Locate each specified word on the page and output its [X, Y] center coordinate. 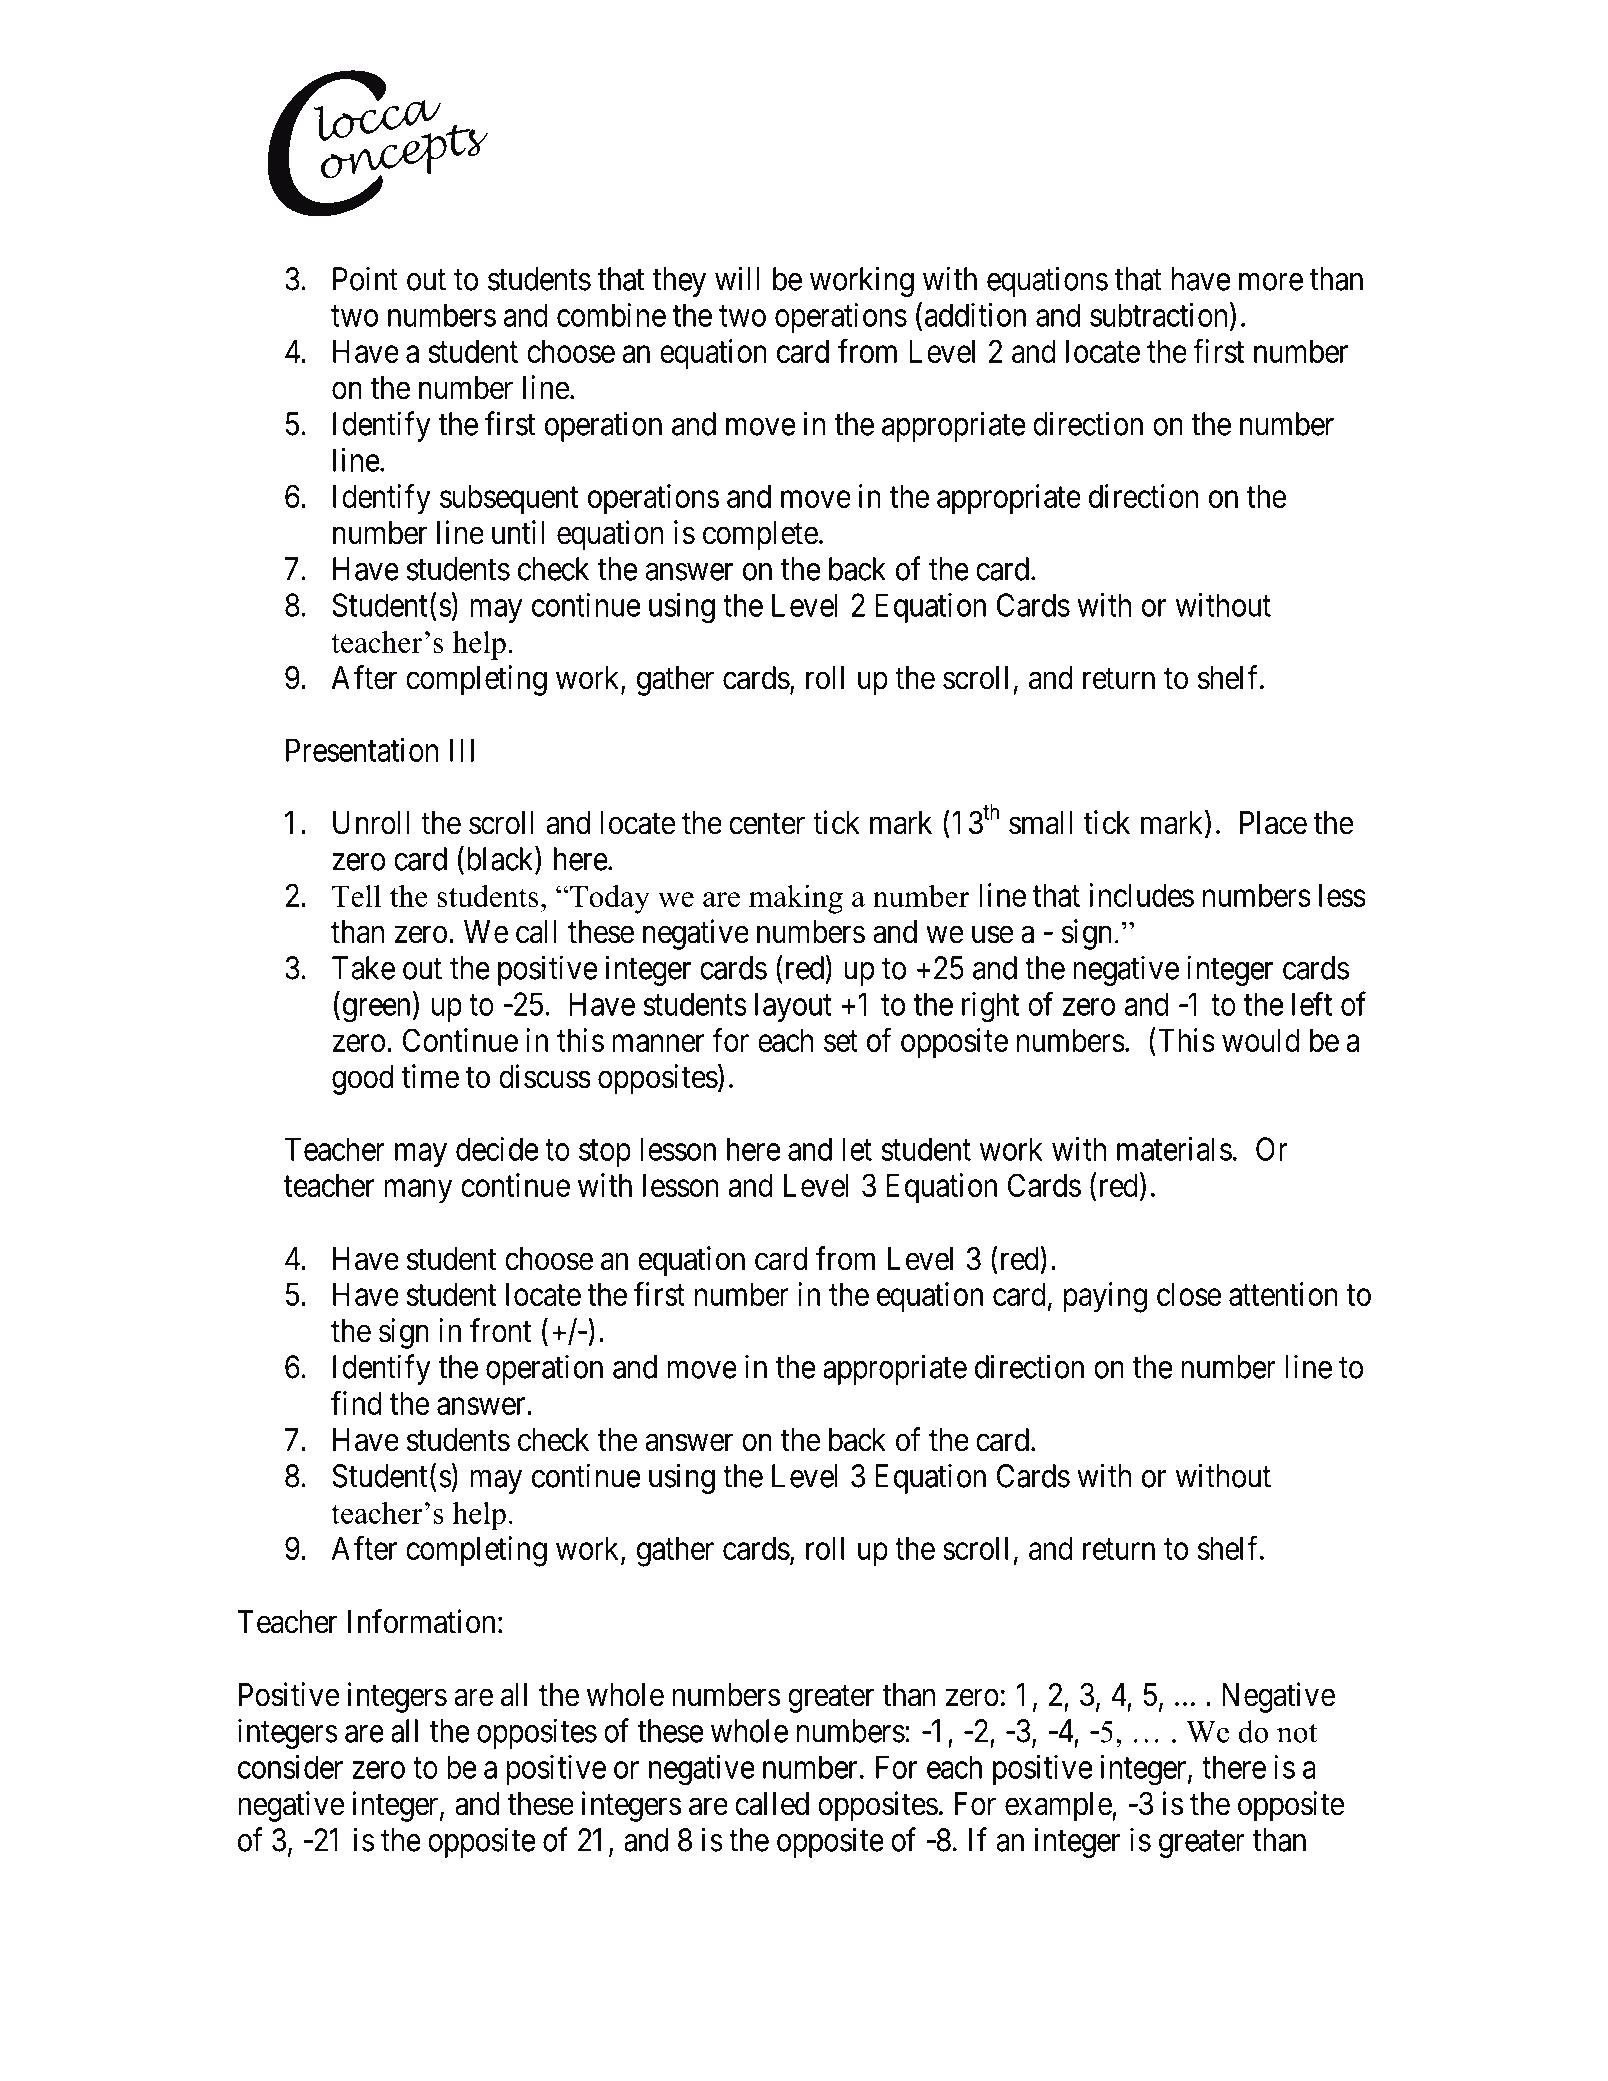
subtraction [1160, 315]
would [1261, 1040]
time [430, 1076]
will [737, 278]
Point [365, 278]
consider [290, 1767]
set [841, 1041]
